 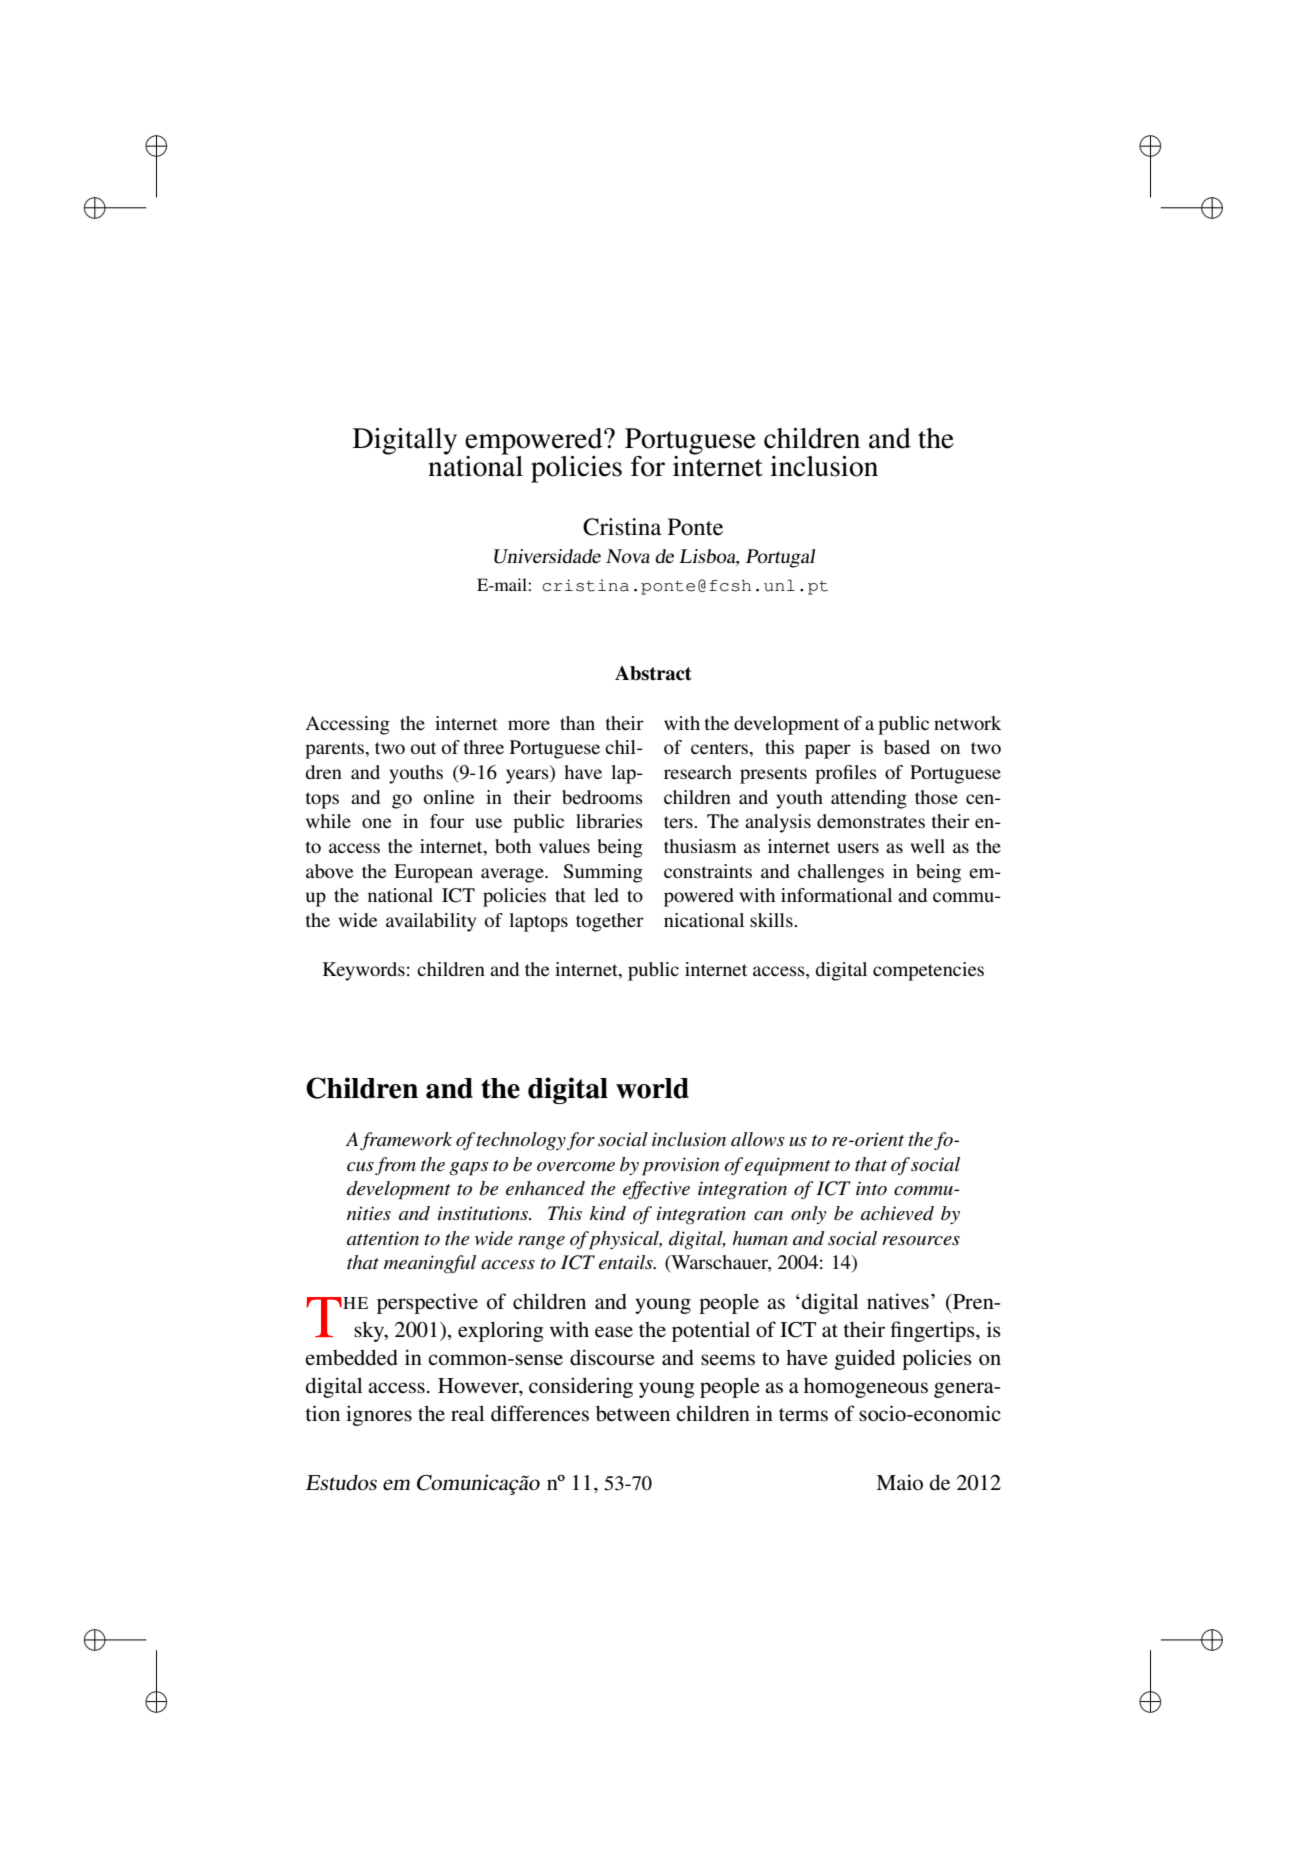 I want to click on between, so click(x=633, y=1414).
